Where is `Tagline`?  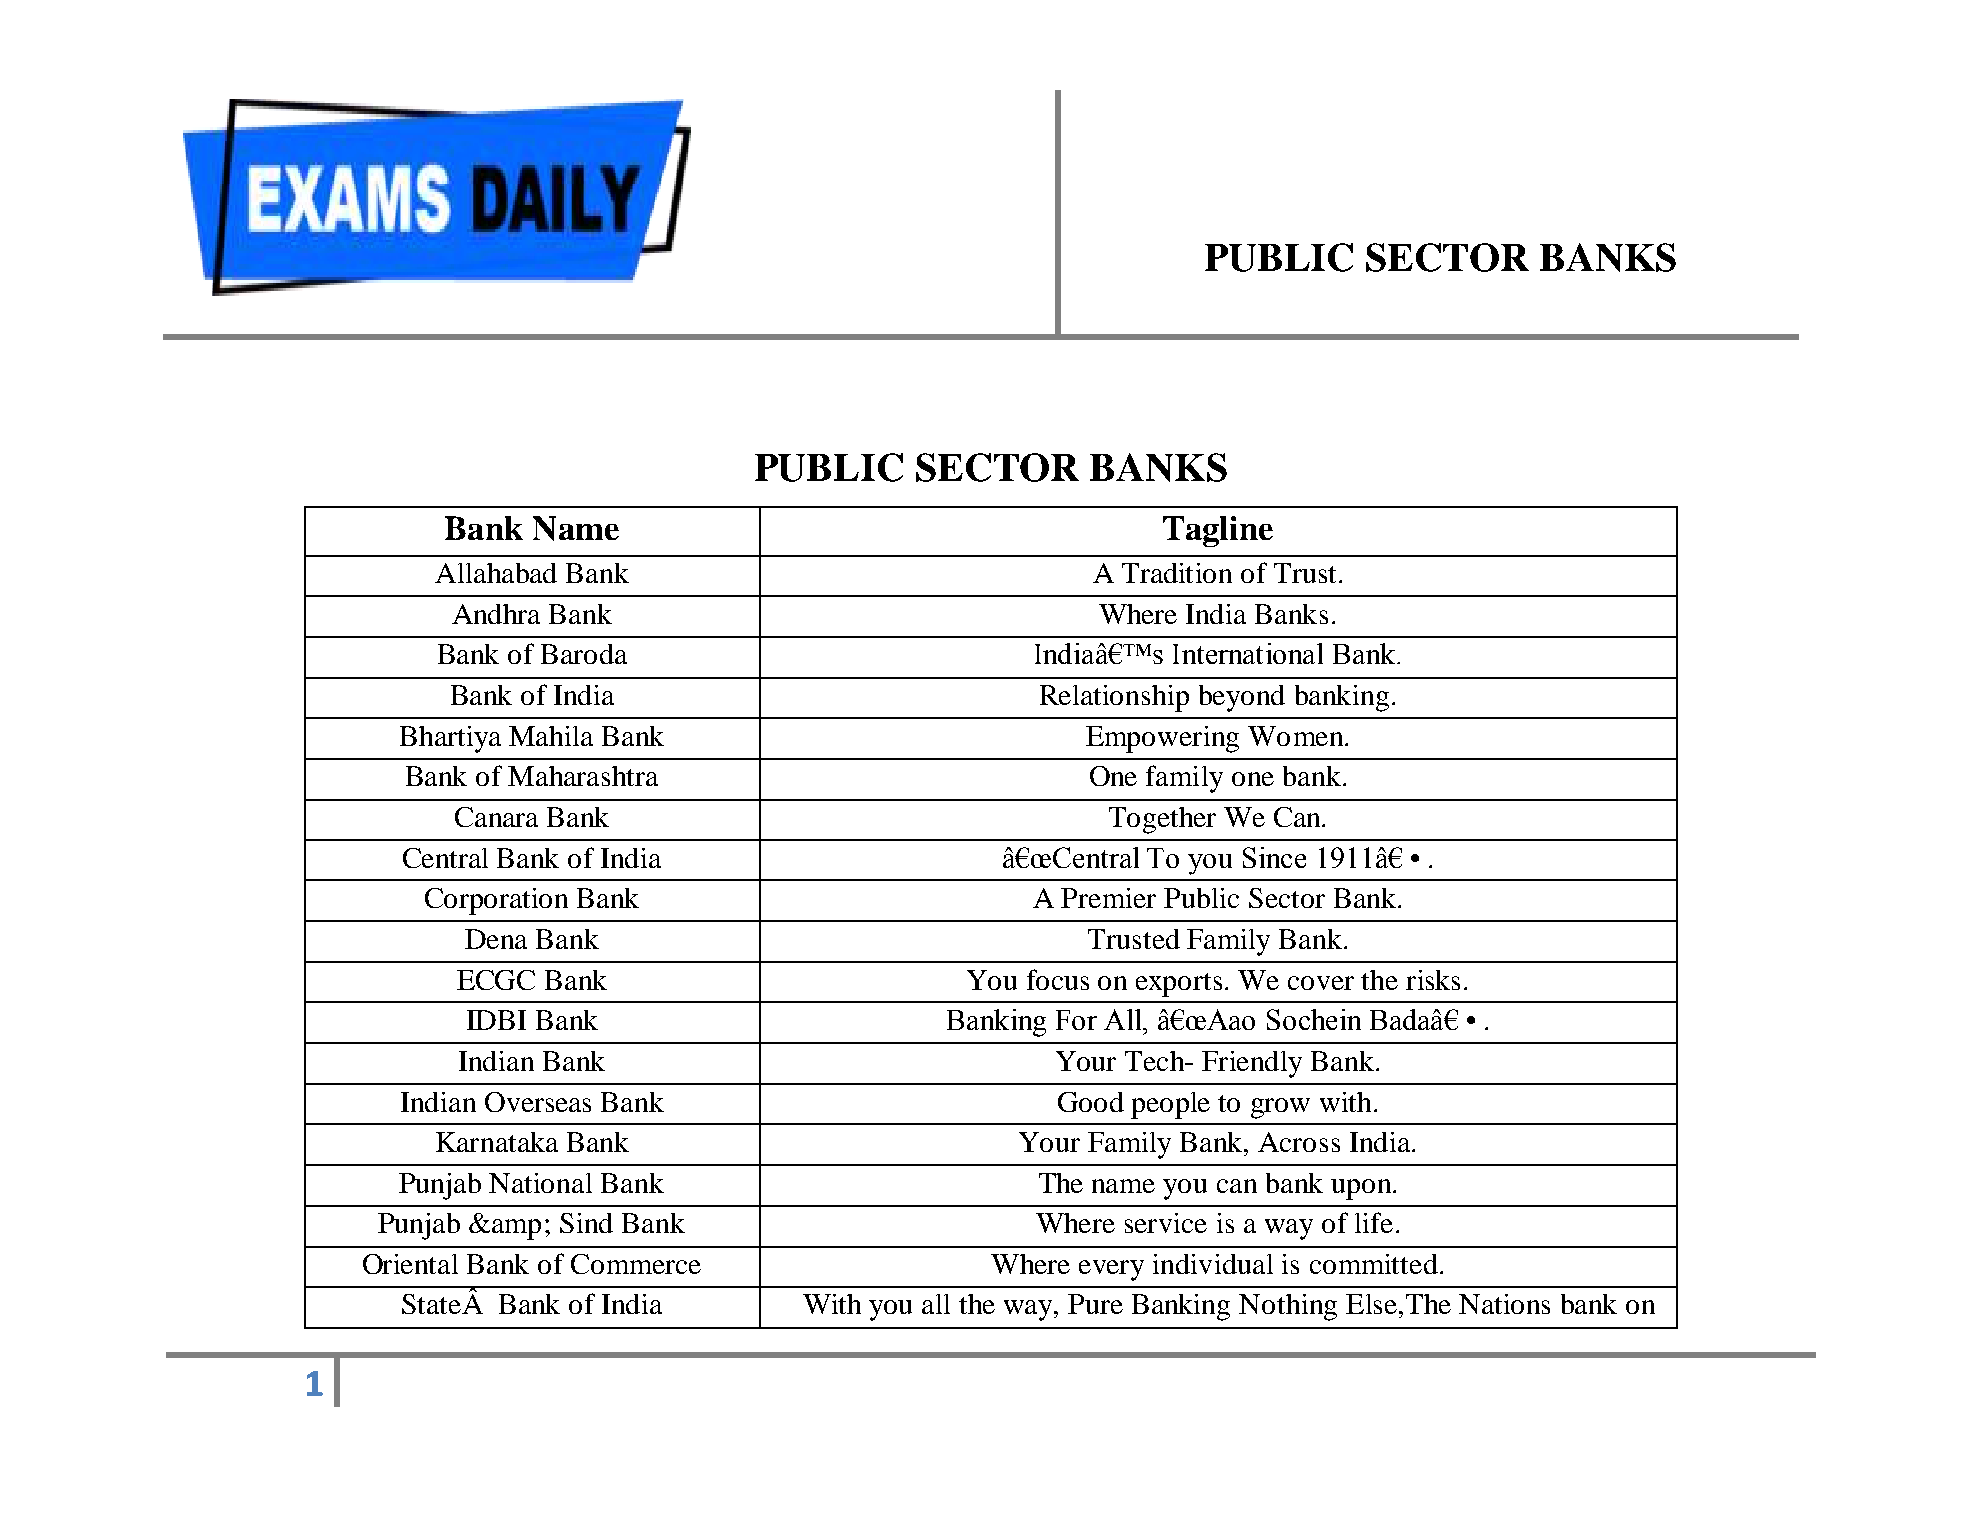 Tagline is located at coordinates (1218, 531).
